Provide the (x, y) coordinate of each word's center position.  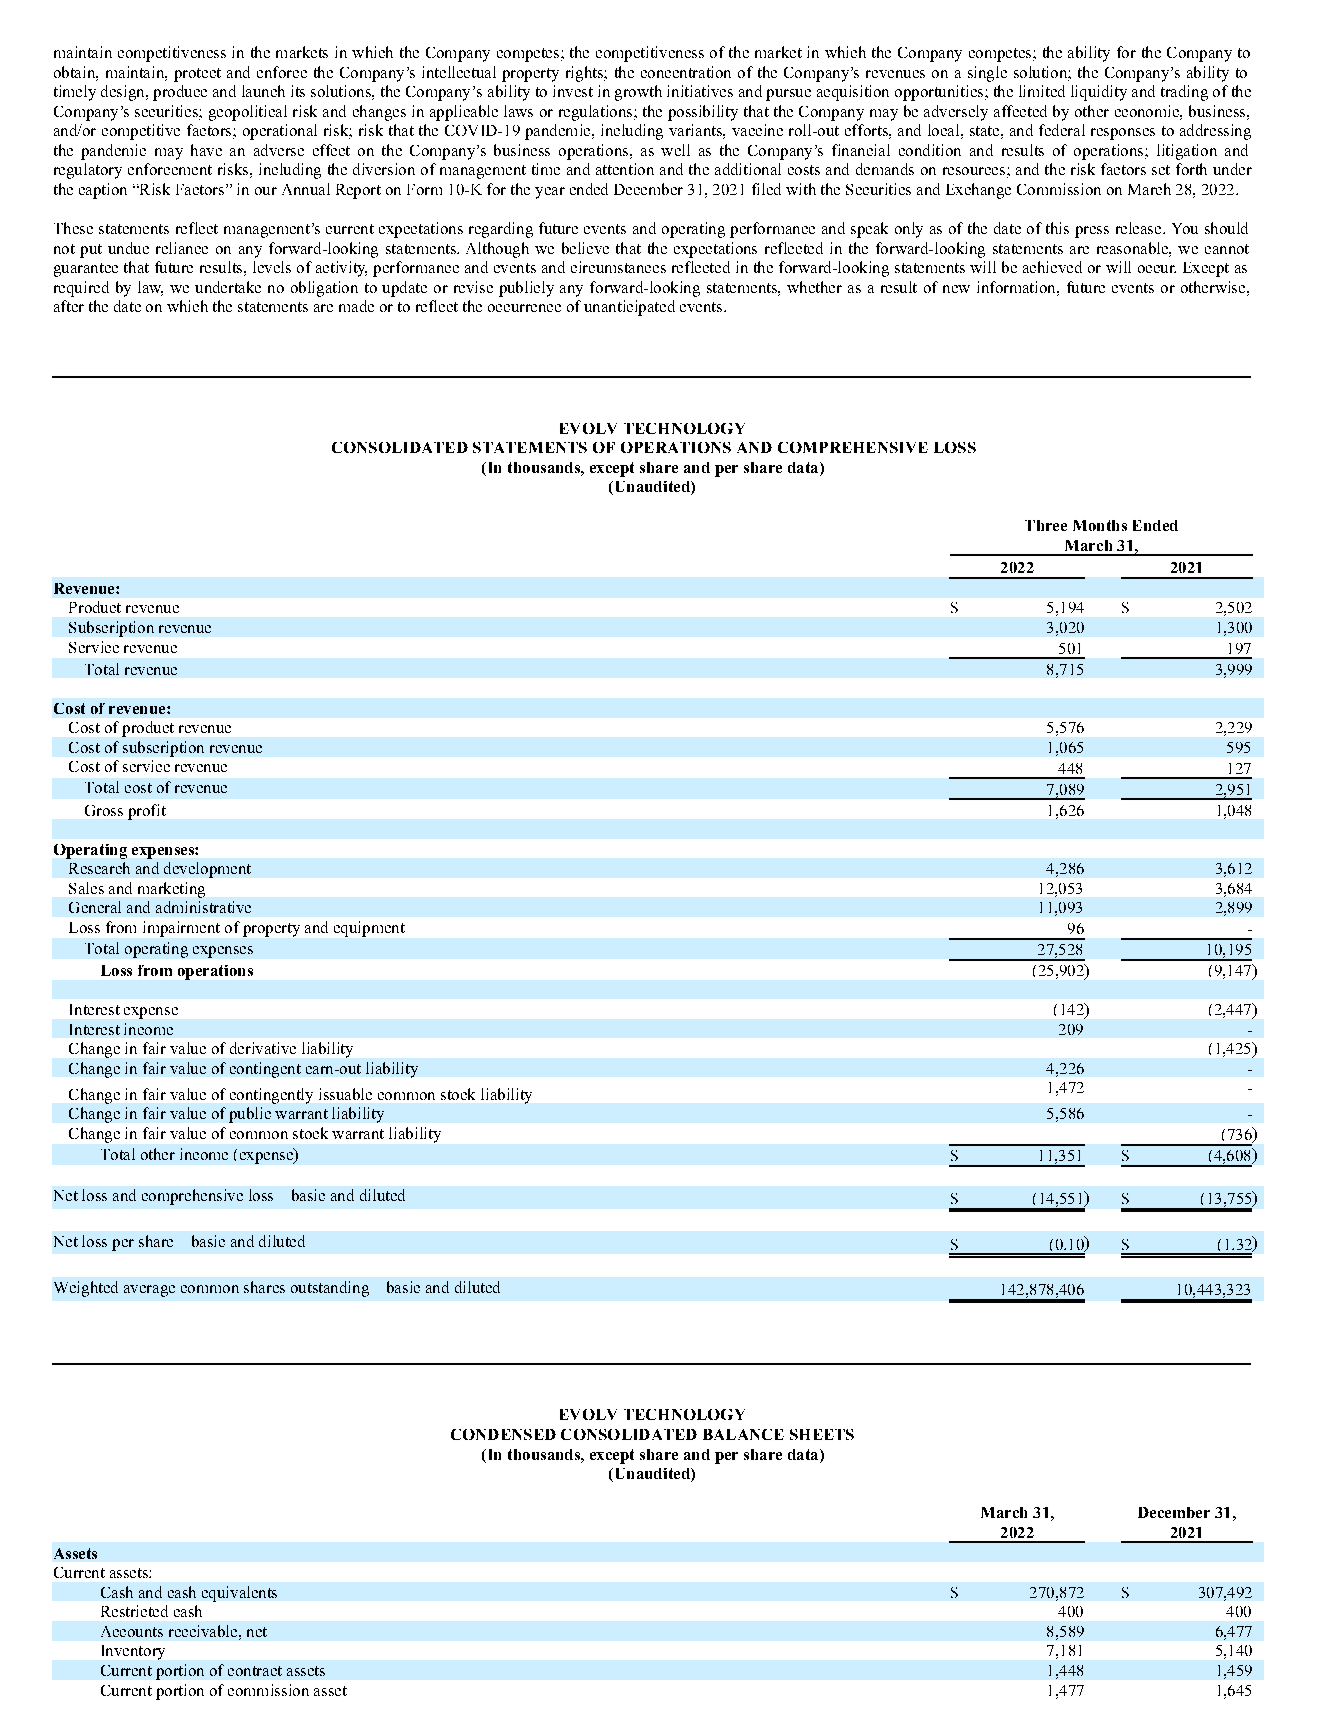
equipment (369, 929)
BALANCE (743, 1434)
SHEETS (822, 1434)
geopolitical (248, 113)
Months (1100, 525)
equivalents (239, 1594)
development (207, 870)
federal (1062, 130)
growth (638, 93)
